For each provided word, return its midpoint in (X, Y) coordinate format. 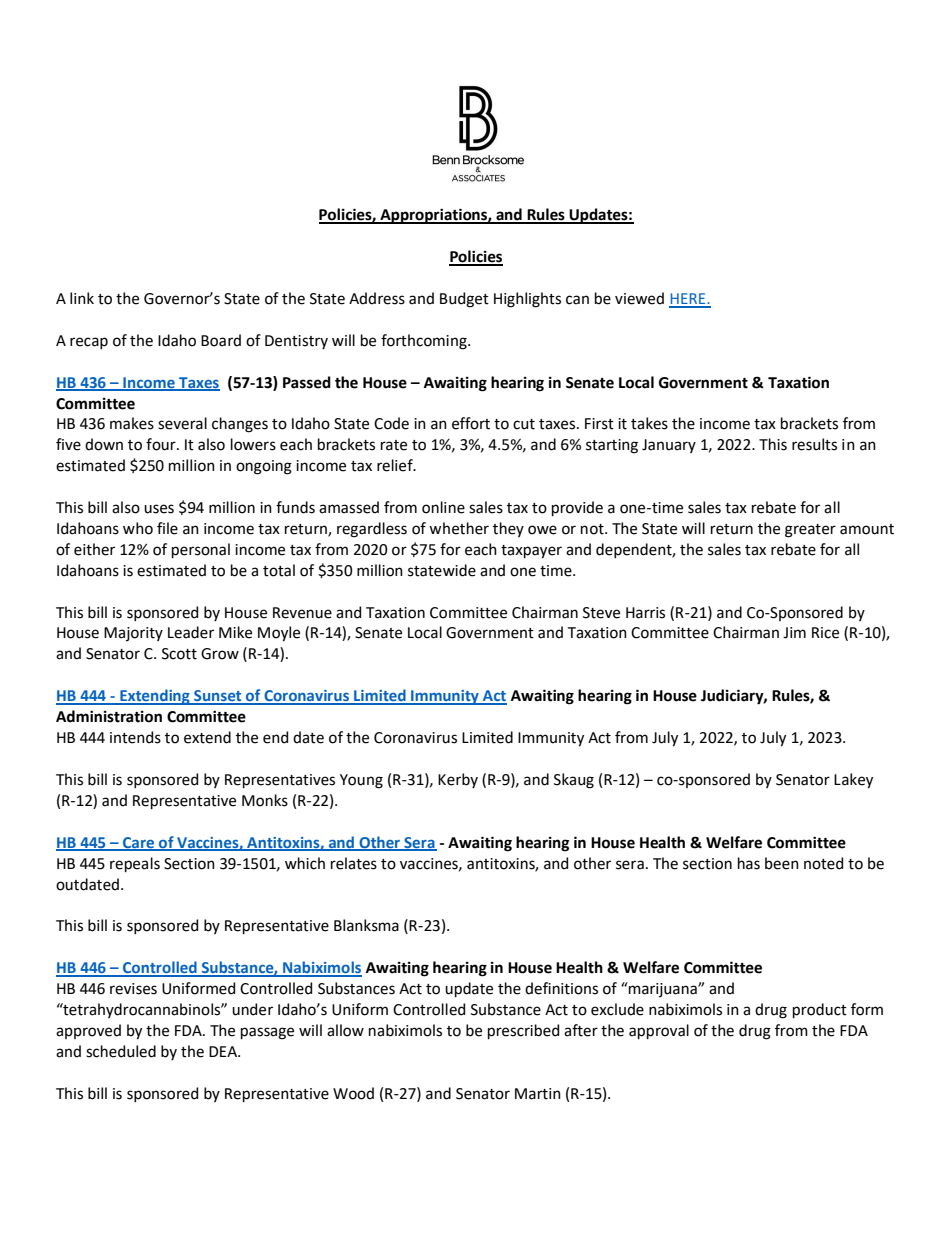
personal (201, 550)
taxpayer (531, 552)
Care (139, 843)
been (782, 863)
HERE (688, 300)
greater (810, 531)
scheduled (121, 1051)
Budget (464, 300)
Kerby (458, 780)
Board (221, 340)
